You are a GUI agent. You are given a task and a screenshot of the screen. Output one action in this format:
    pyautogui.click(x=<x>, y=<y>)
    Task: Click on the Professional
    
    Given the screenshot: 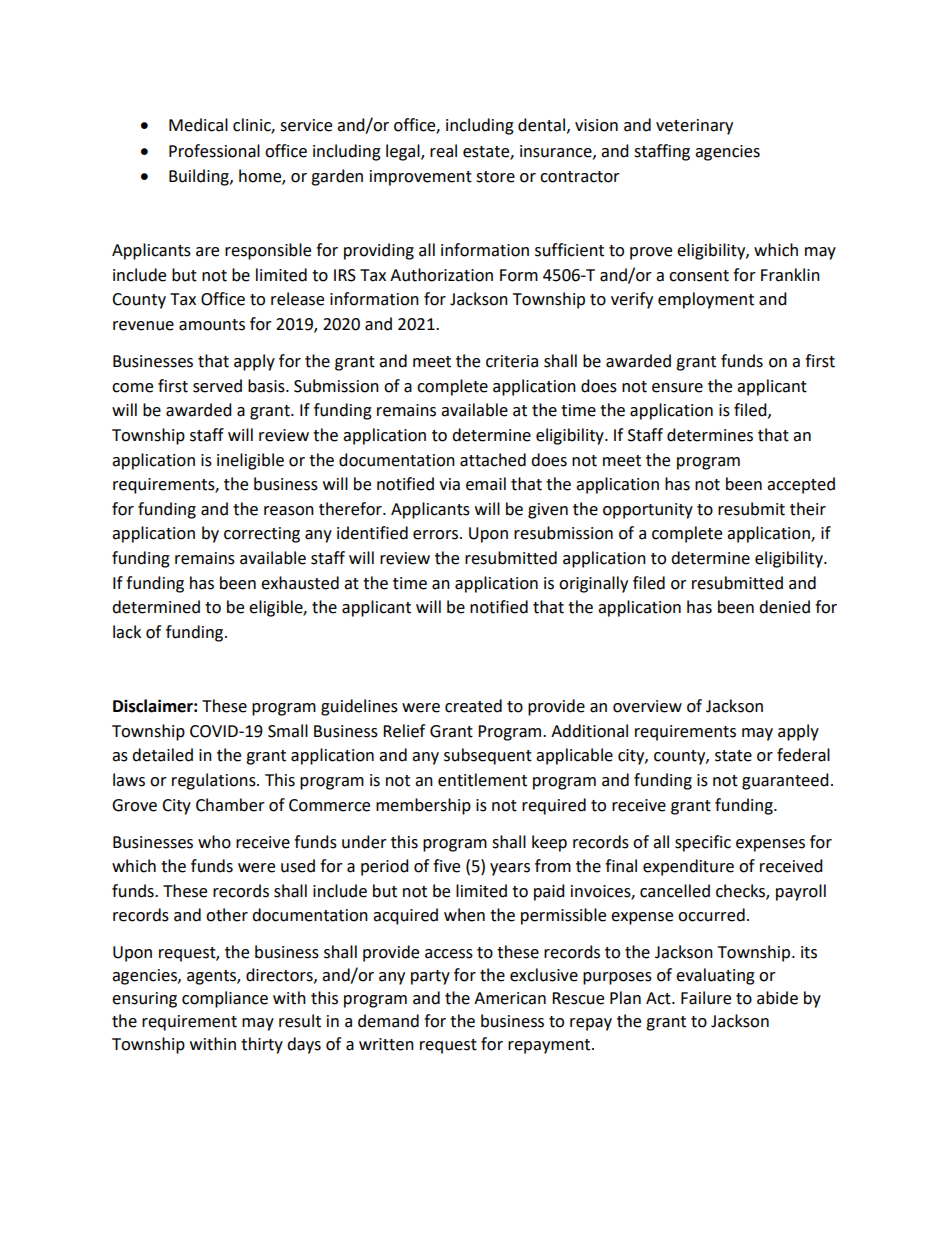 What is the action you would take?
    pyautogui.click(x=214, y=151)
